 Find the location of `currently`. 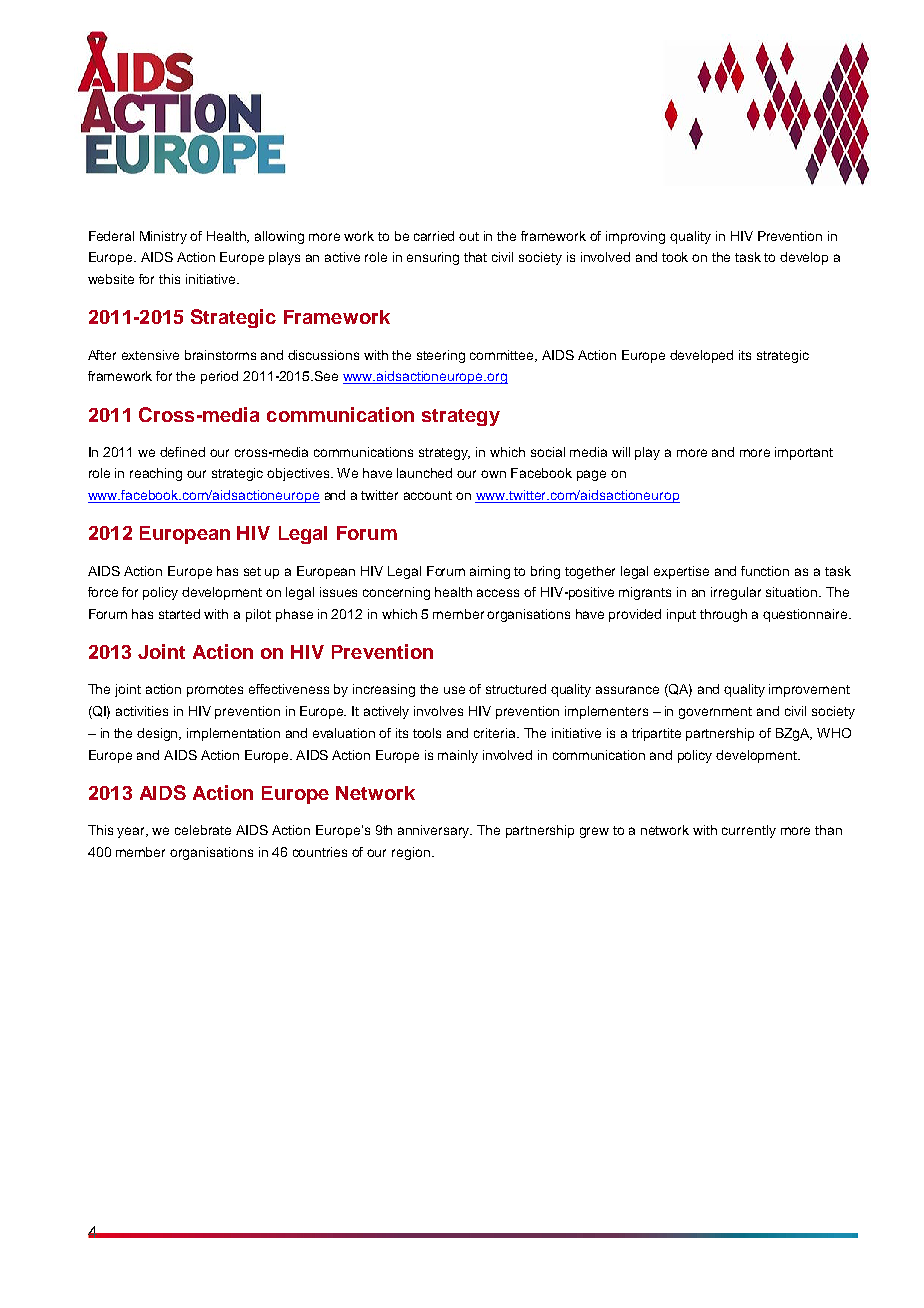

currently is located at coordinates (749, 831).
